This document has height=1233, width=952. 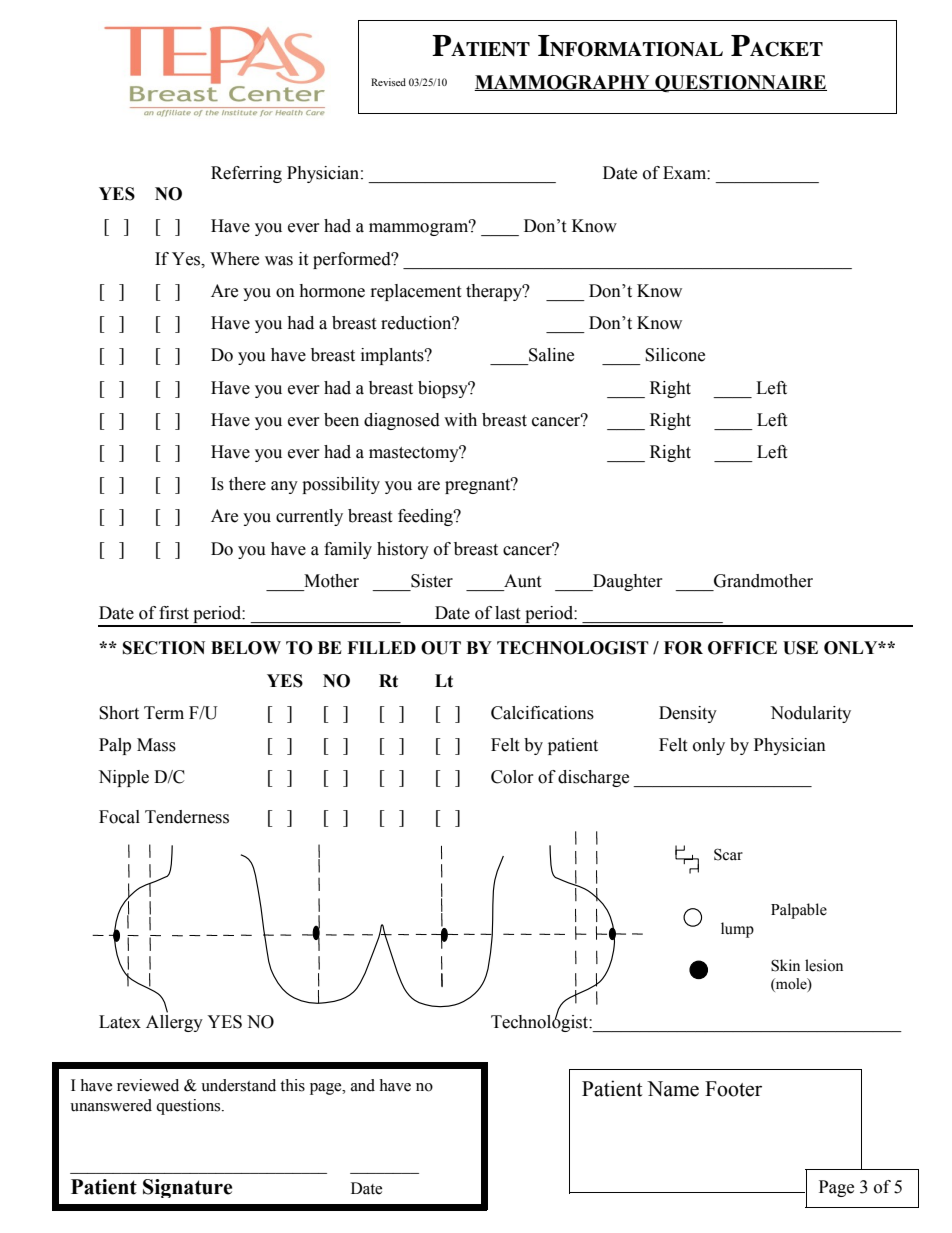 I want to click on with, so click(x=460, y=420).
